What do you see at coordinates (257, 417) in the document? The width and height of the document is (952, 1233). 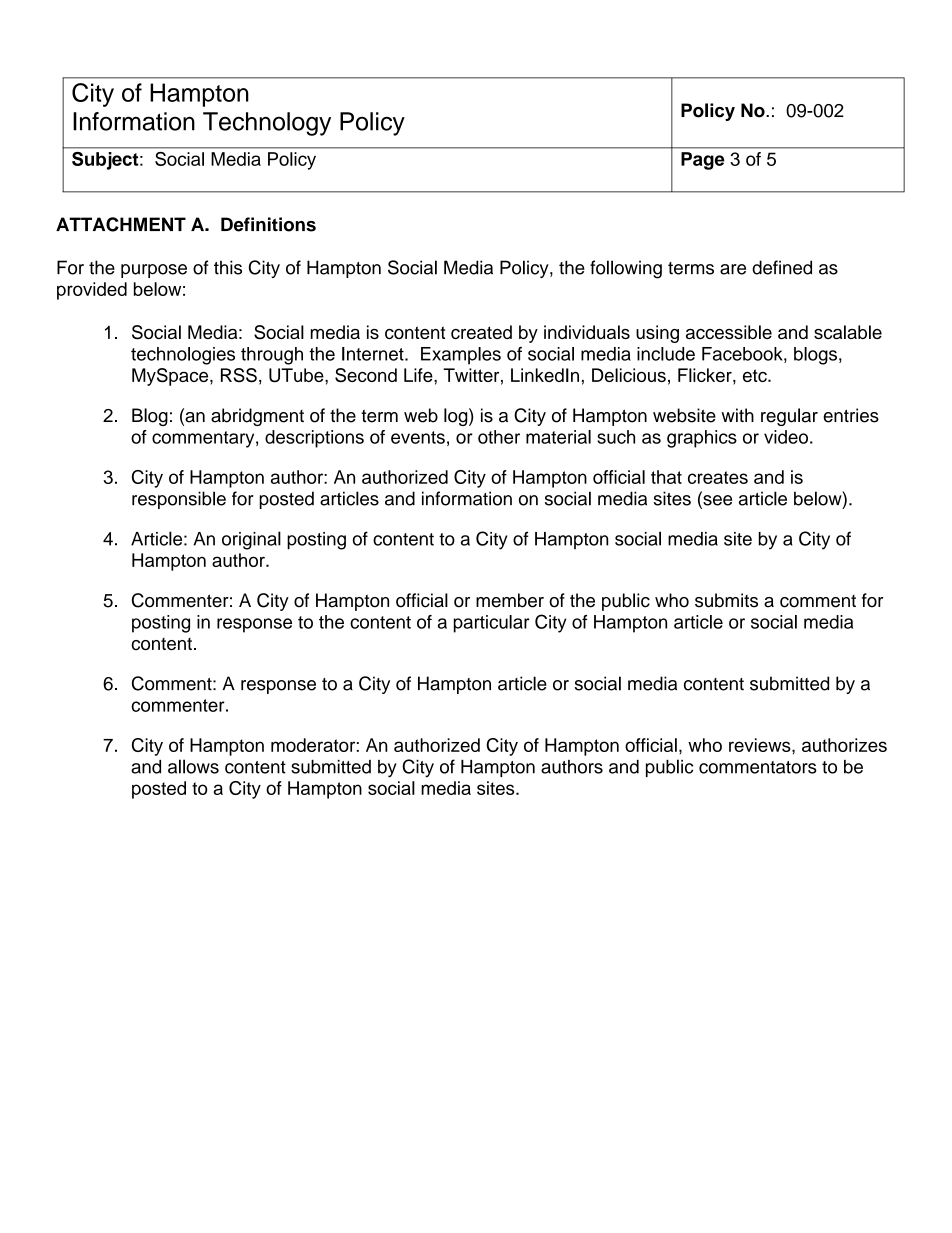 I see `abridgment` at bounding box center [257, 417].
